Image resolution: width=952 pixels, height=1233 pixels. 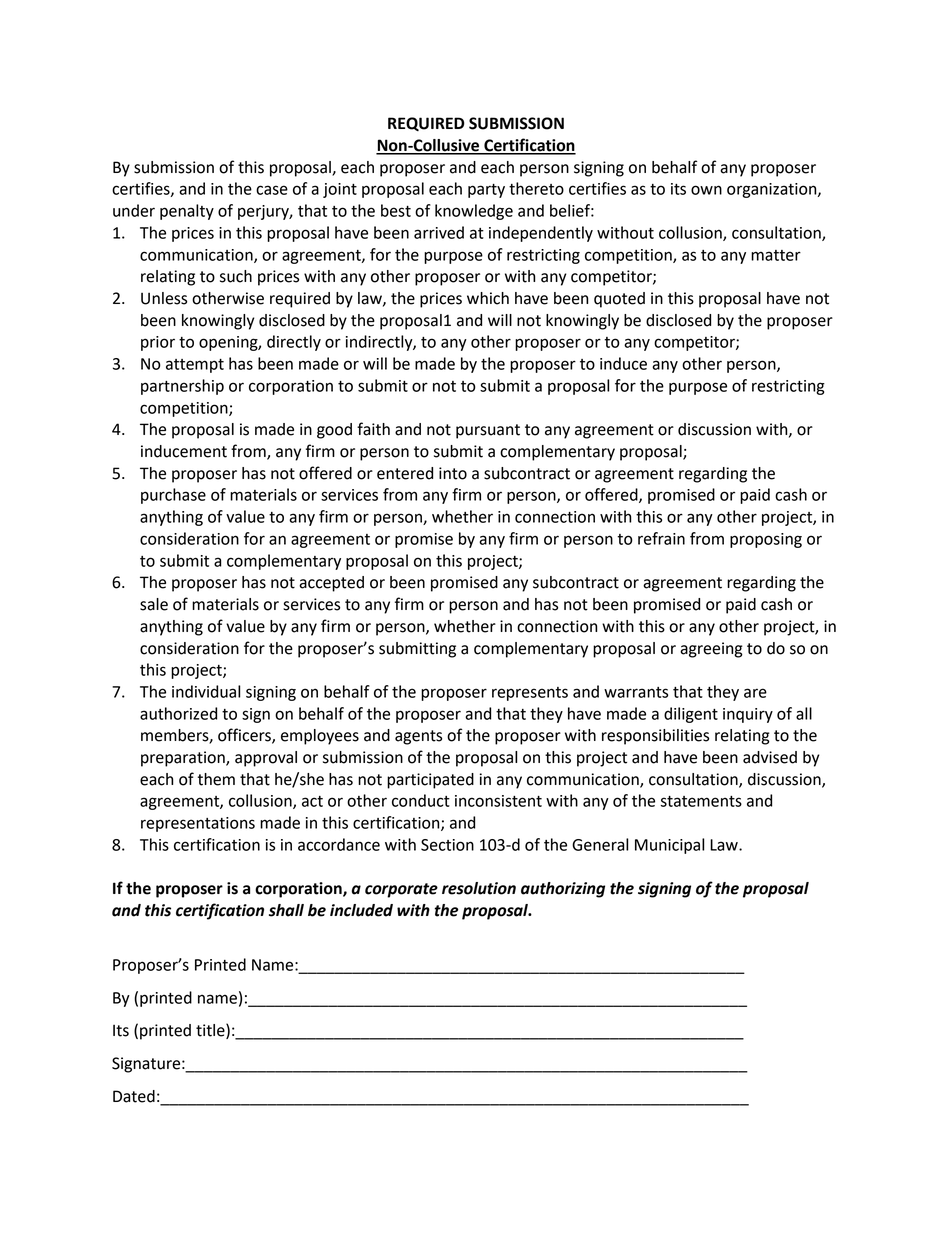 What do you see at coordinates (474, 212) in the screenshot?
I see `knowledge` at bounding box center [474, 212].
